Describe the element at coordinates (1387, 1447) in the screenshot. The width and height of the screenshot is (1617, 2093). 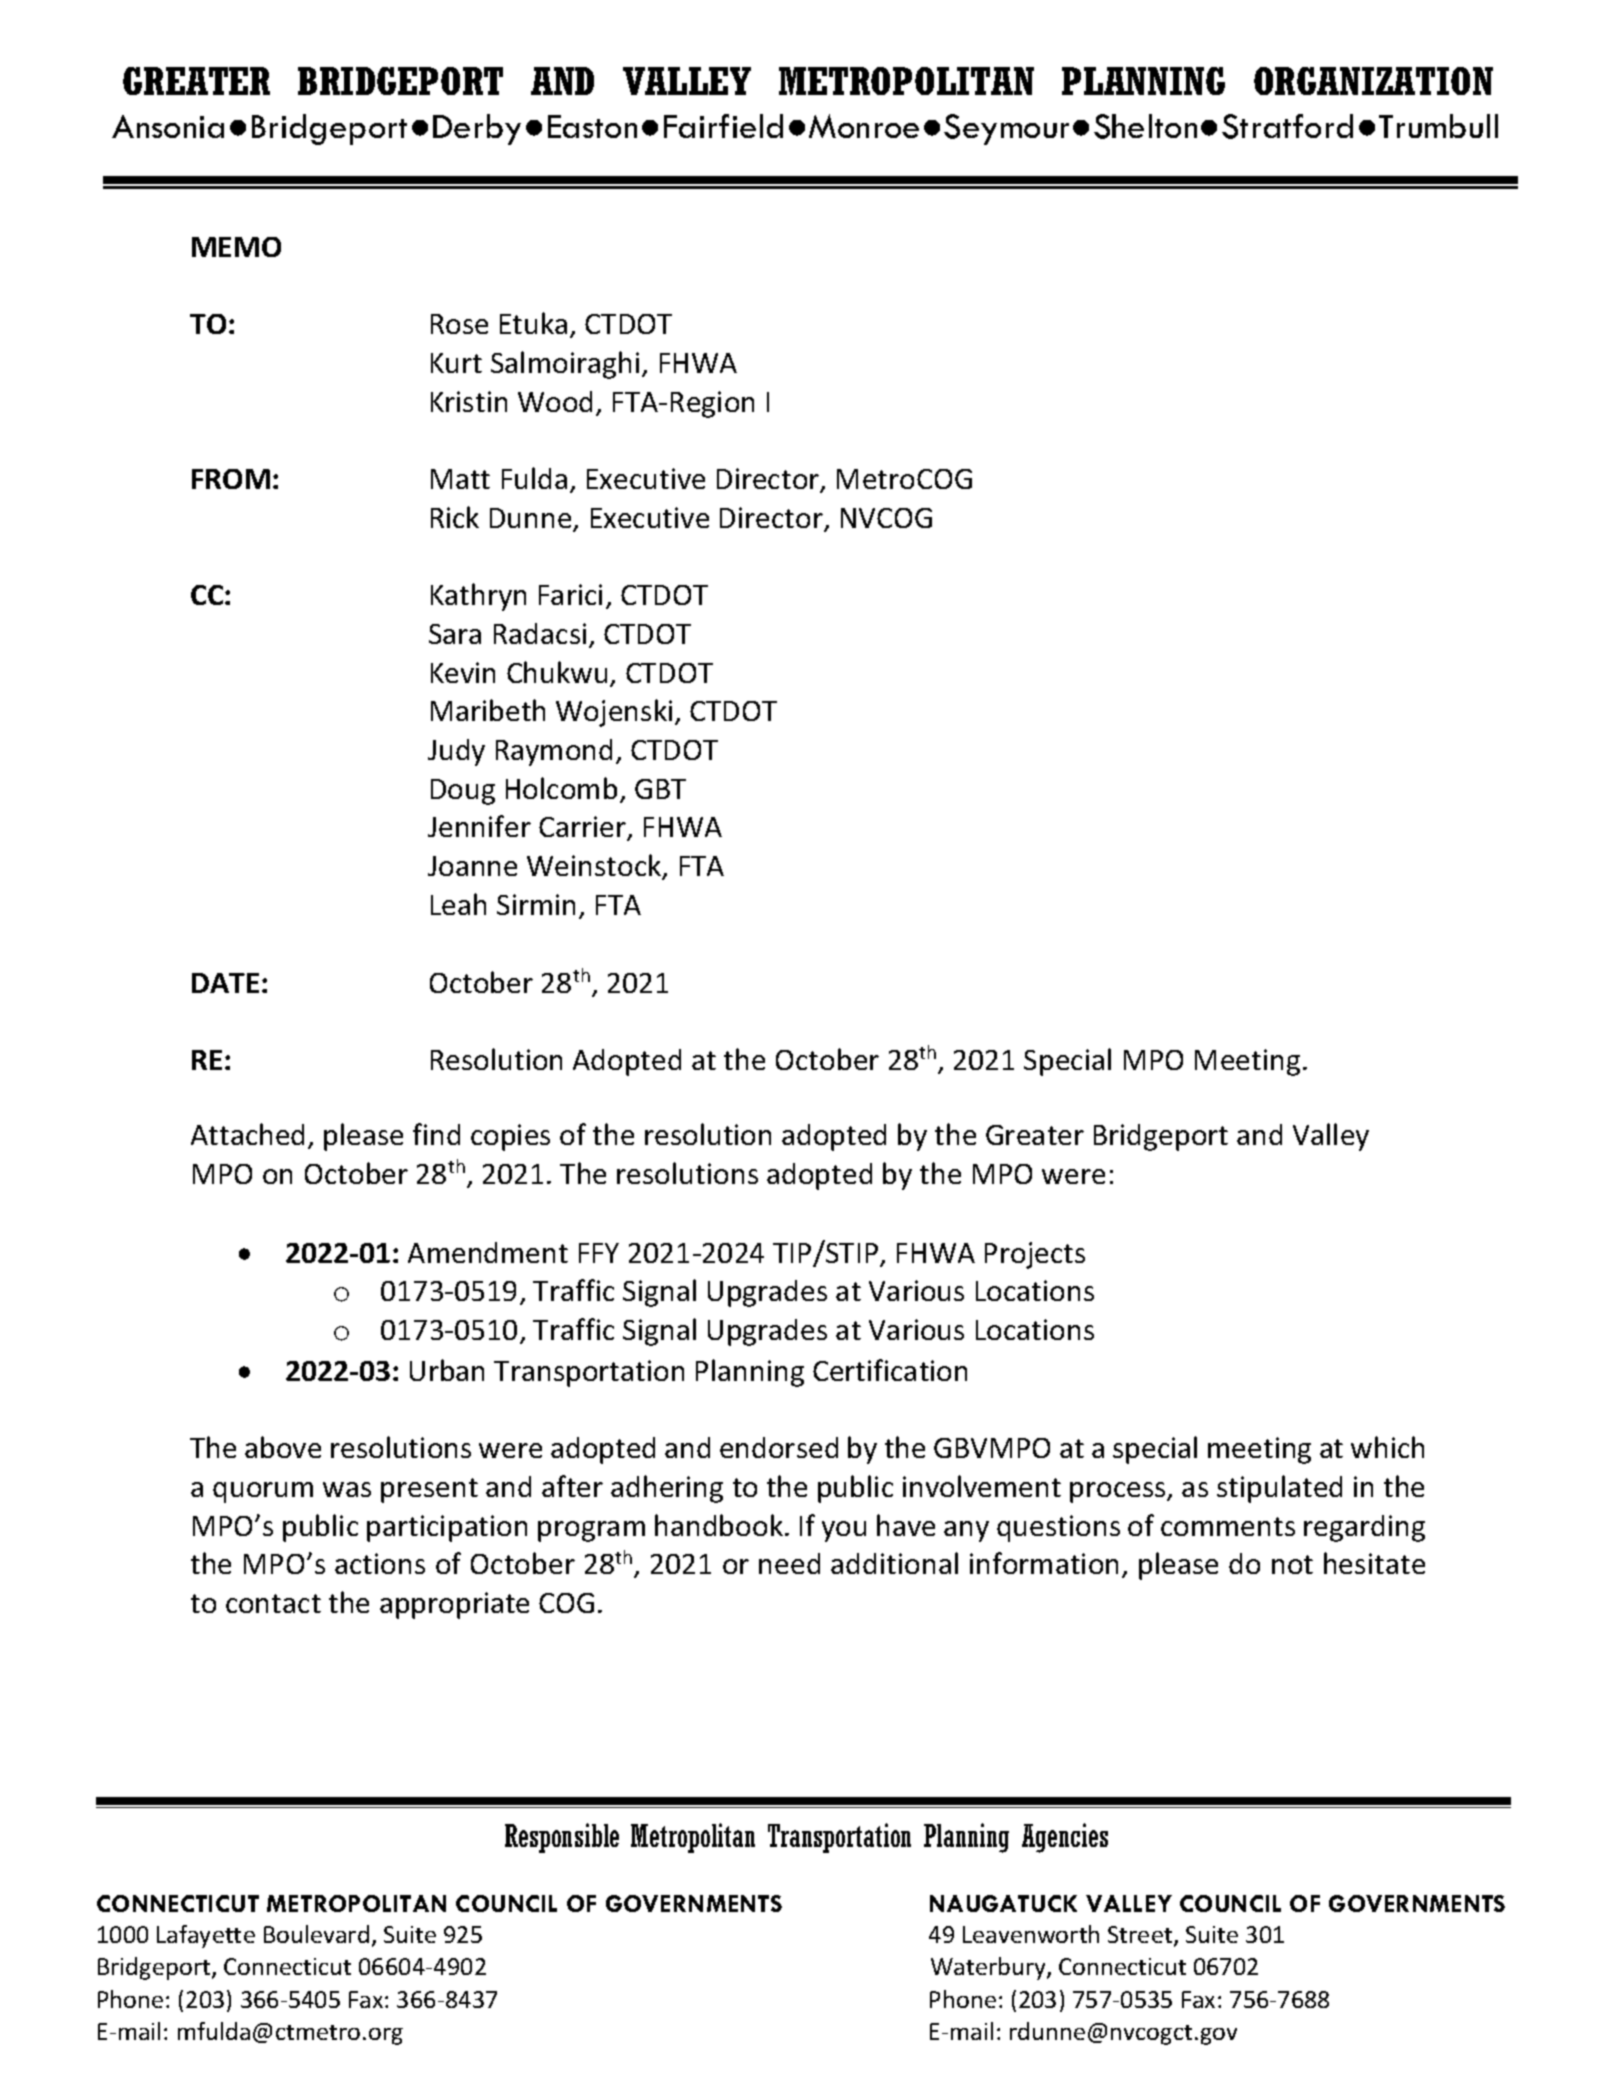
I see `which` at that location.
